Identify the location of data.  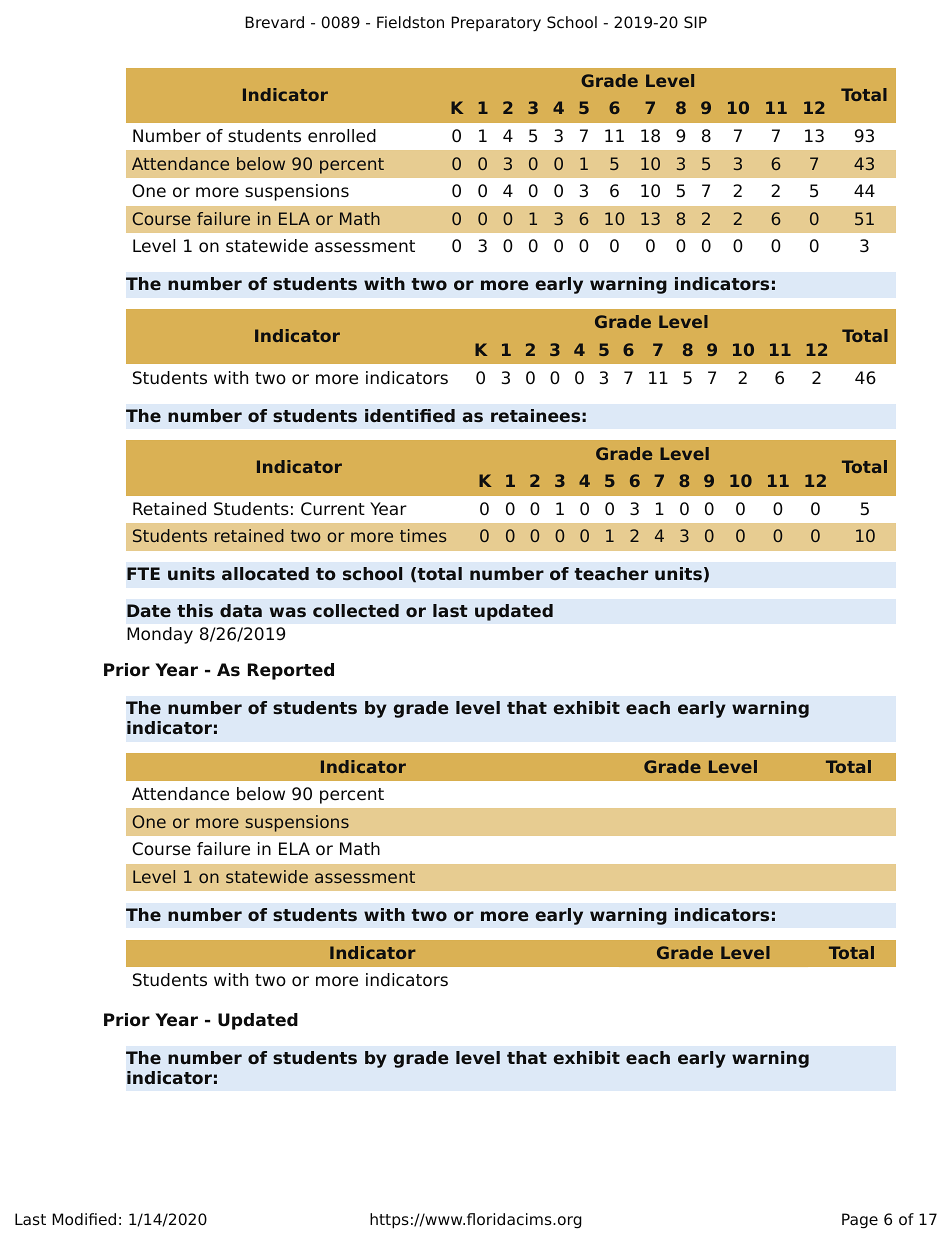
(241, 610).
